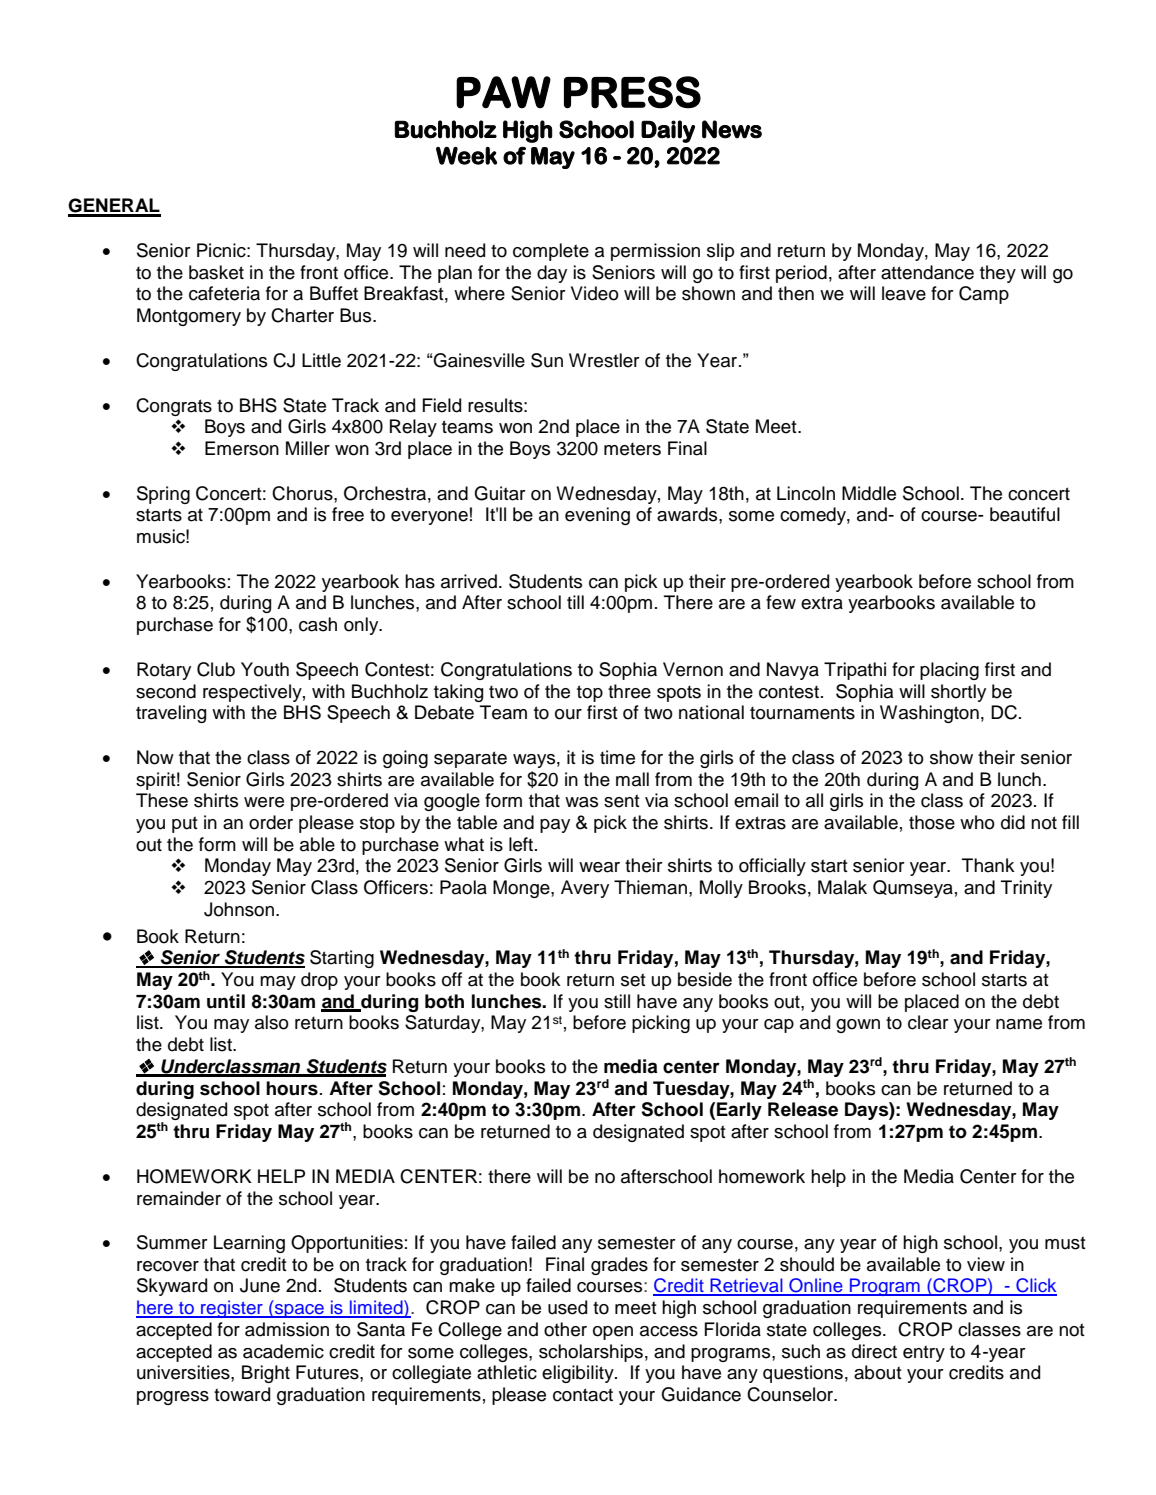 The image size is (1156, 1495). What do you see at coordinates (264, 802) in the page?
I see `were` at bounding box center [264, 802].
